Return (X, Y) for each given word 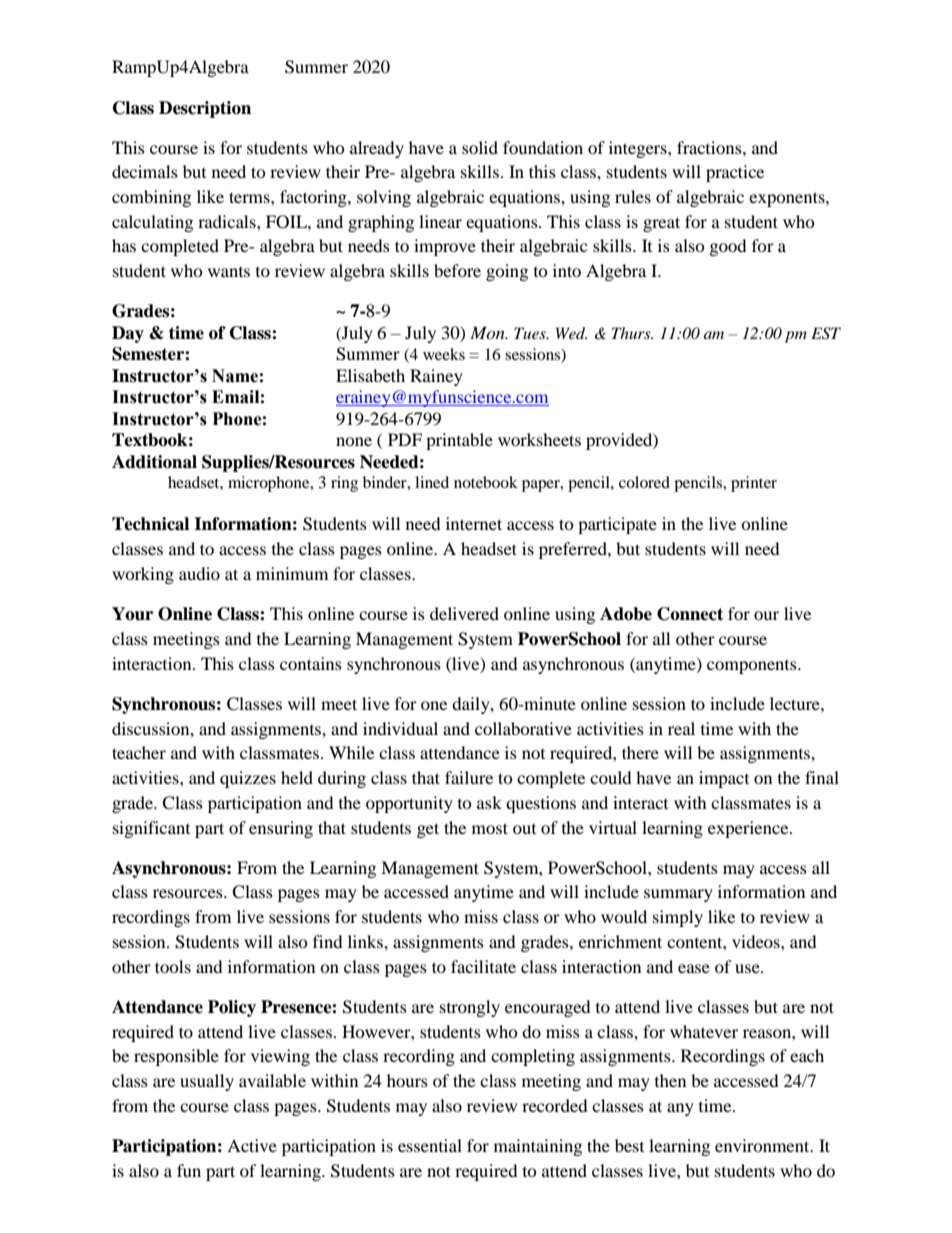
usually (207, 1082)
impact (724, 779)
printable (459, 441)
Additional (154, 462)
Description (205, 109)
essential (430, 1145)
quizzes (248, 779)
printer (754, 484)
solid (480, 147)
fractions (710, 147)
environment (763, 1145)
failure (469, 777)
